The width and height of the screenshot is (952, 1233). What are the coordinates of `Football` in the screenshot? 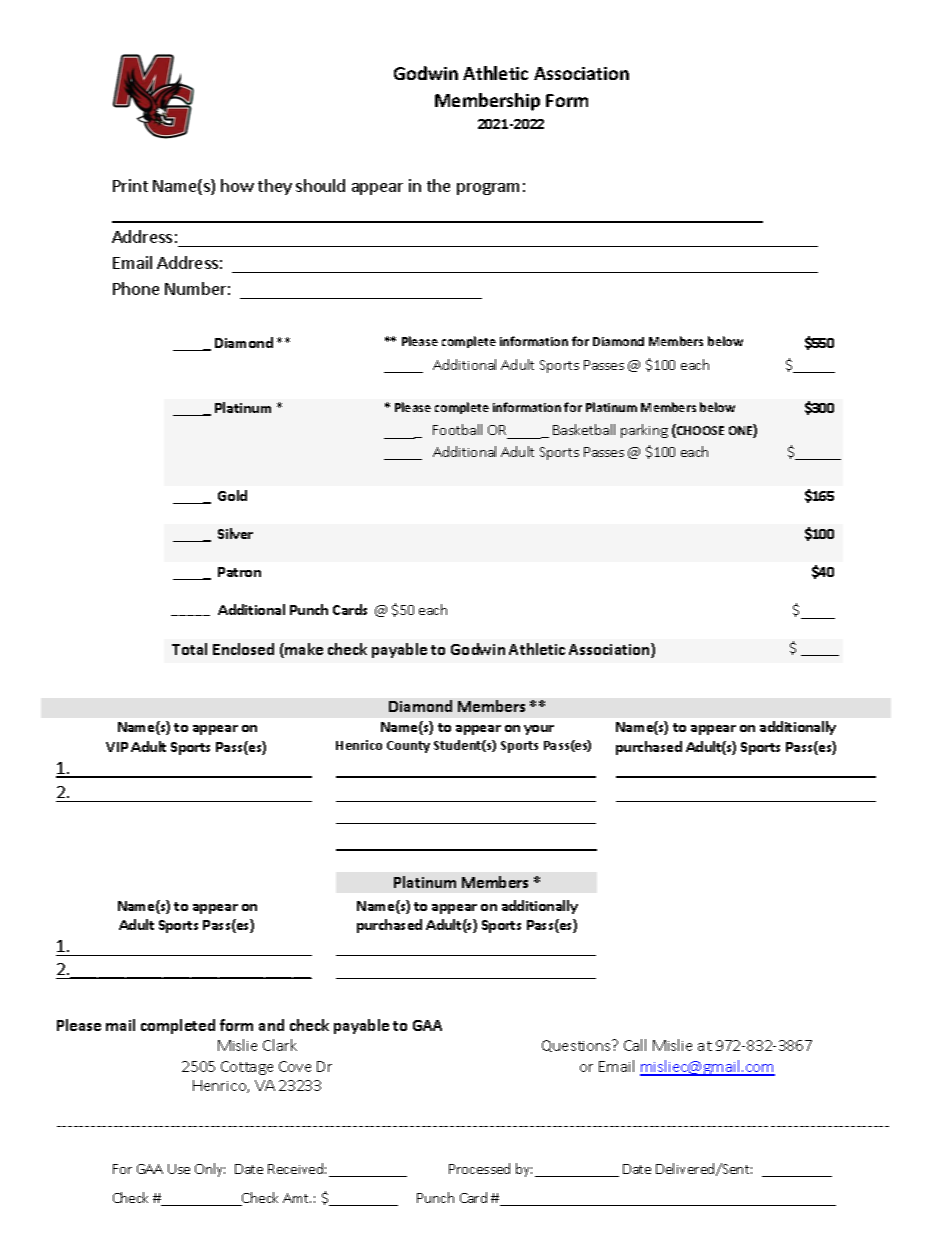 It's located at (457, 429).
